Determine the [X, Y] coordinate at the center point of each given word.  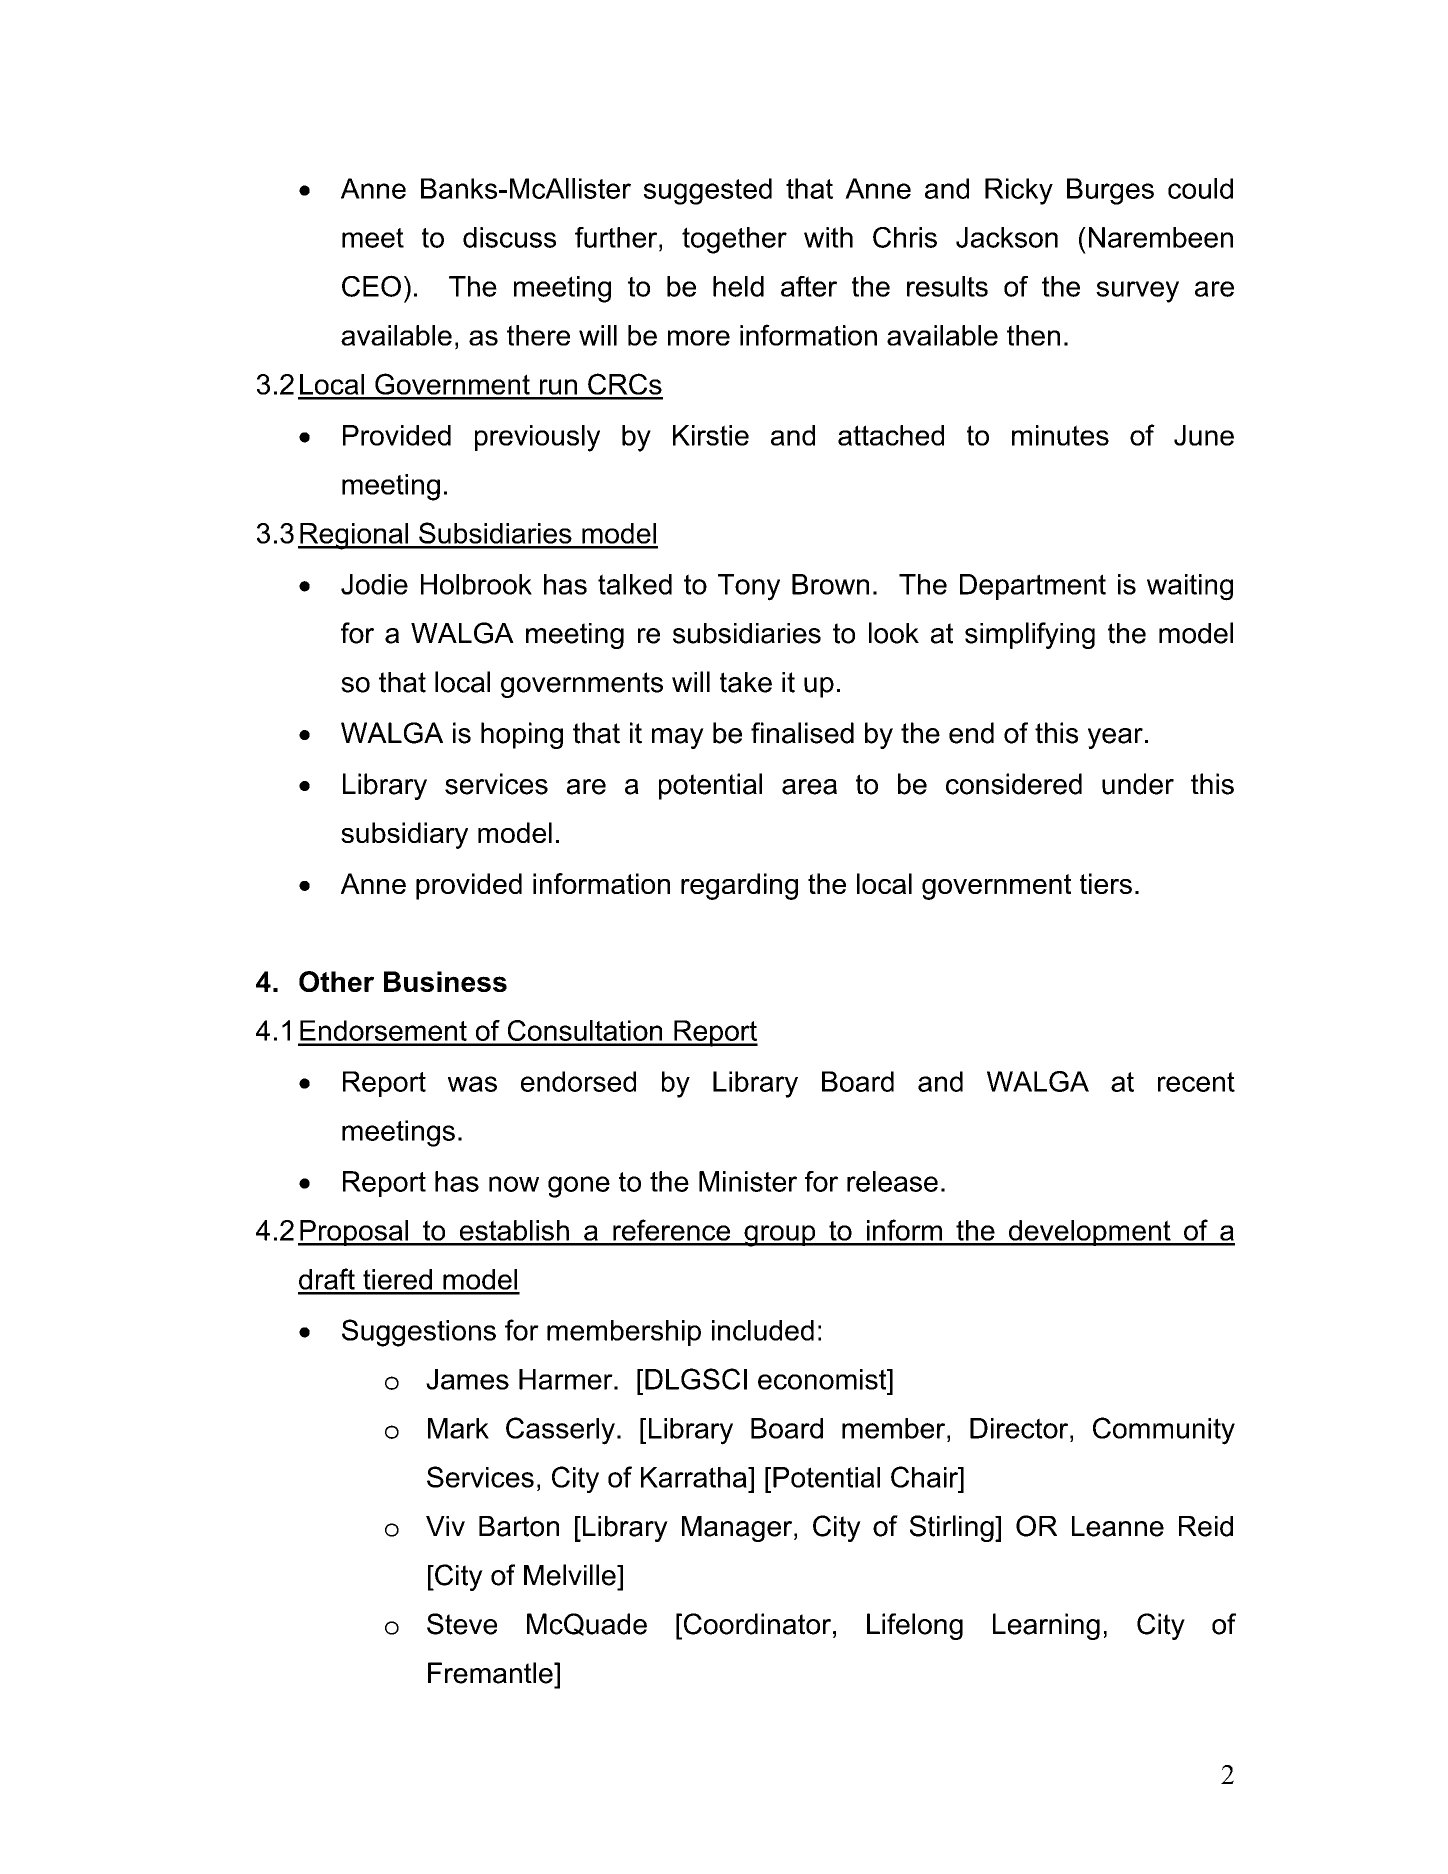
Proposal [354, 1233]
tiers [1106, 883]
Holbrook [476, 584]
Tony [749, 587]
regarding [739, 886]
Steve [462, 1624]
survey [1137, 292]
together [734, 240]
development [1090, 1233]
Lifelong [915, 1626]
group [780, 1236]
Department [1033, 587]
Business [445, 981]
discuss [509, 237]
